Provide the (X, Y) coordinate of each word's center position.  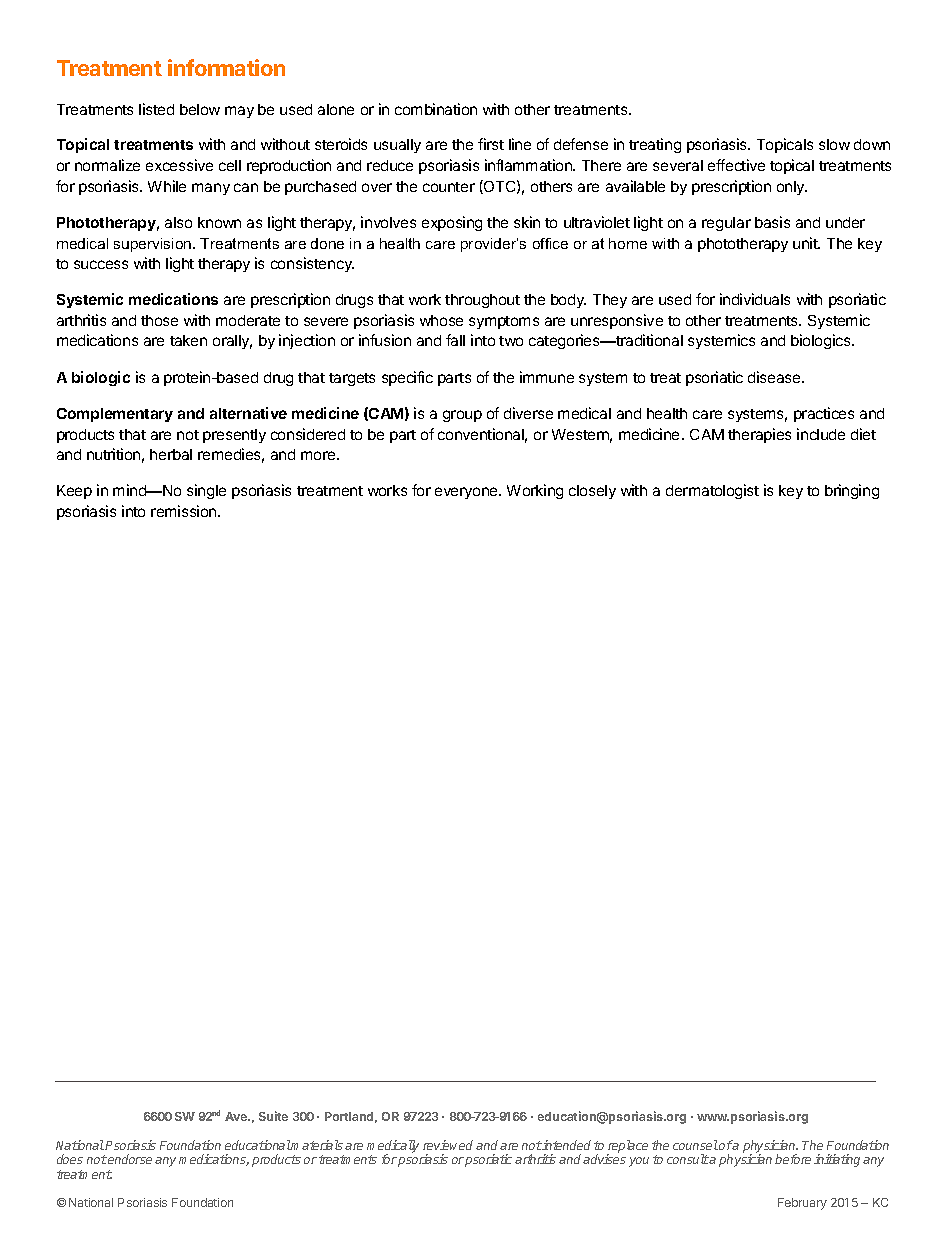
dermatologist (712, 491)
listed (156, 109)
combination (436, 109)
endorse (129, 1159)
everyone (467, 493)
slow (834, 144)
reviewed (448, 1145)
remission (185, 511)
